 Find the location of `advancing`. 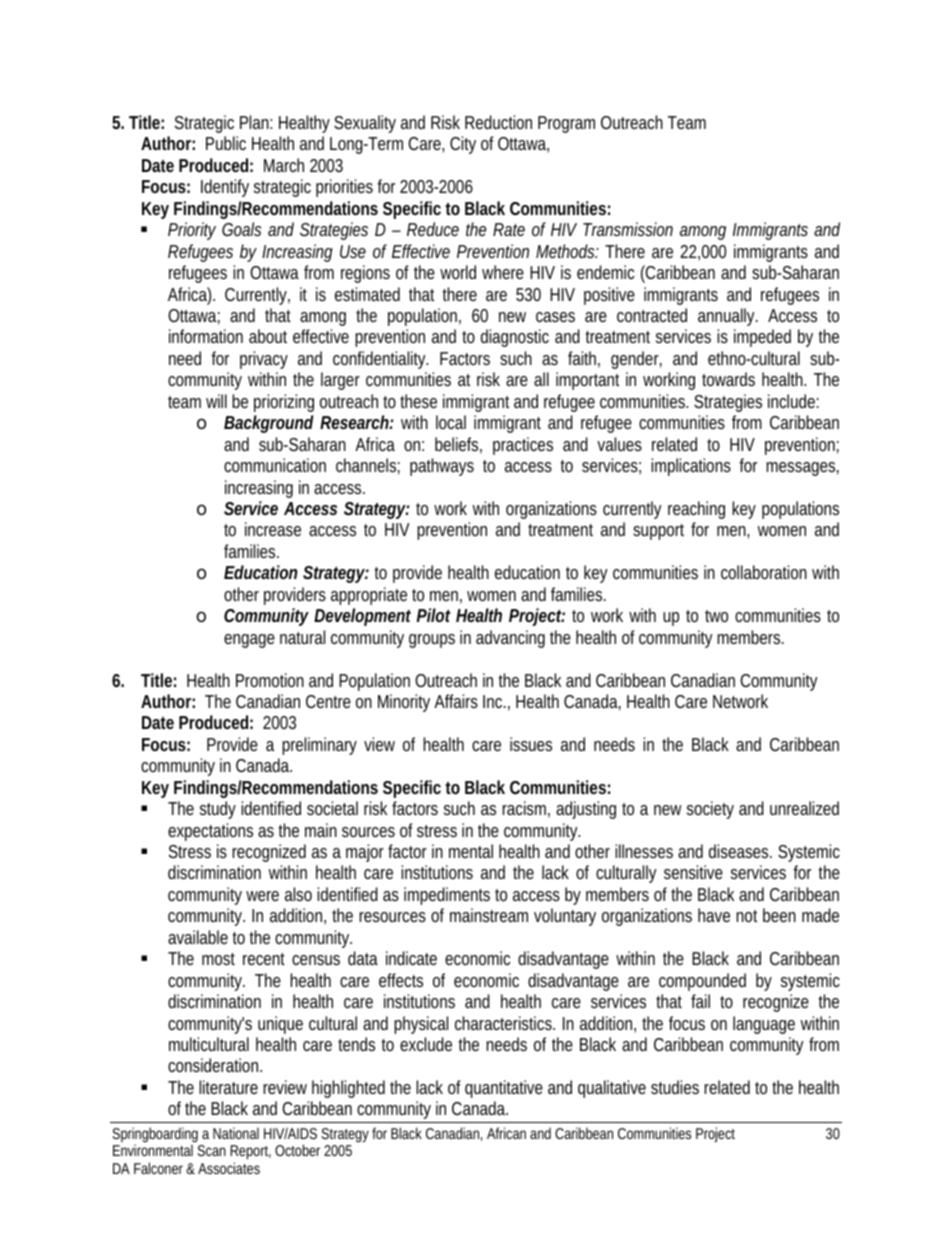

advancing is located at coordinates (510, 639).
